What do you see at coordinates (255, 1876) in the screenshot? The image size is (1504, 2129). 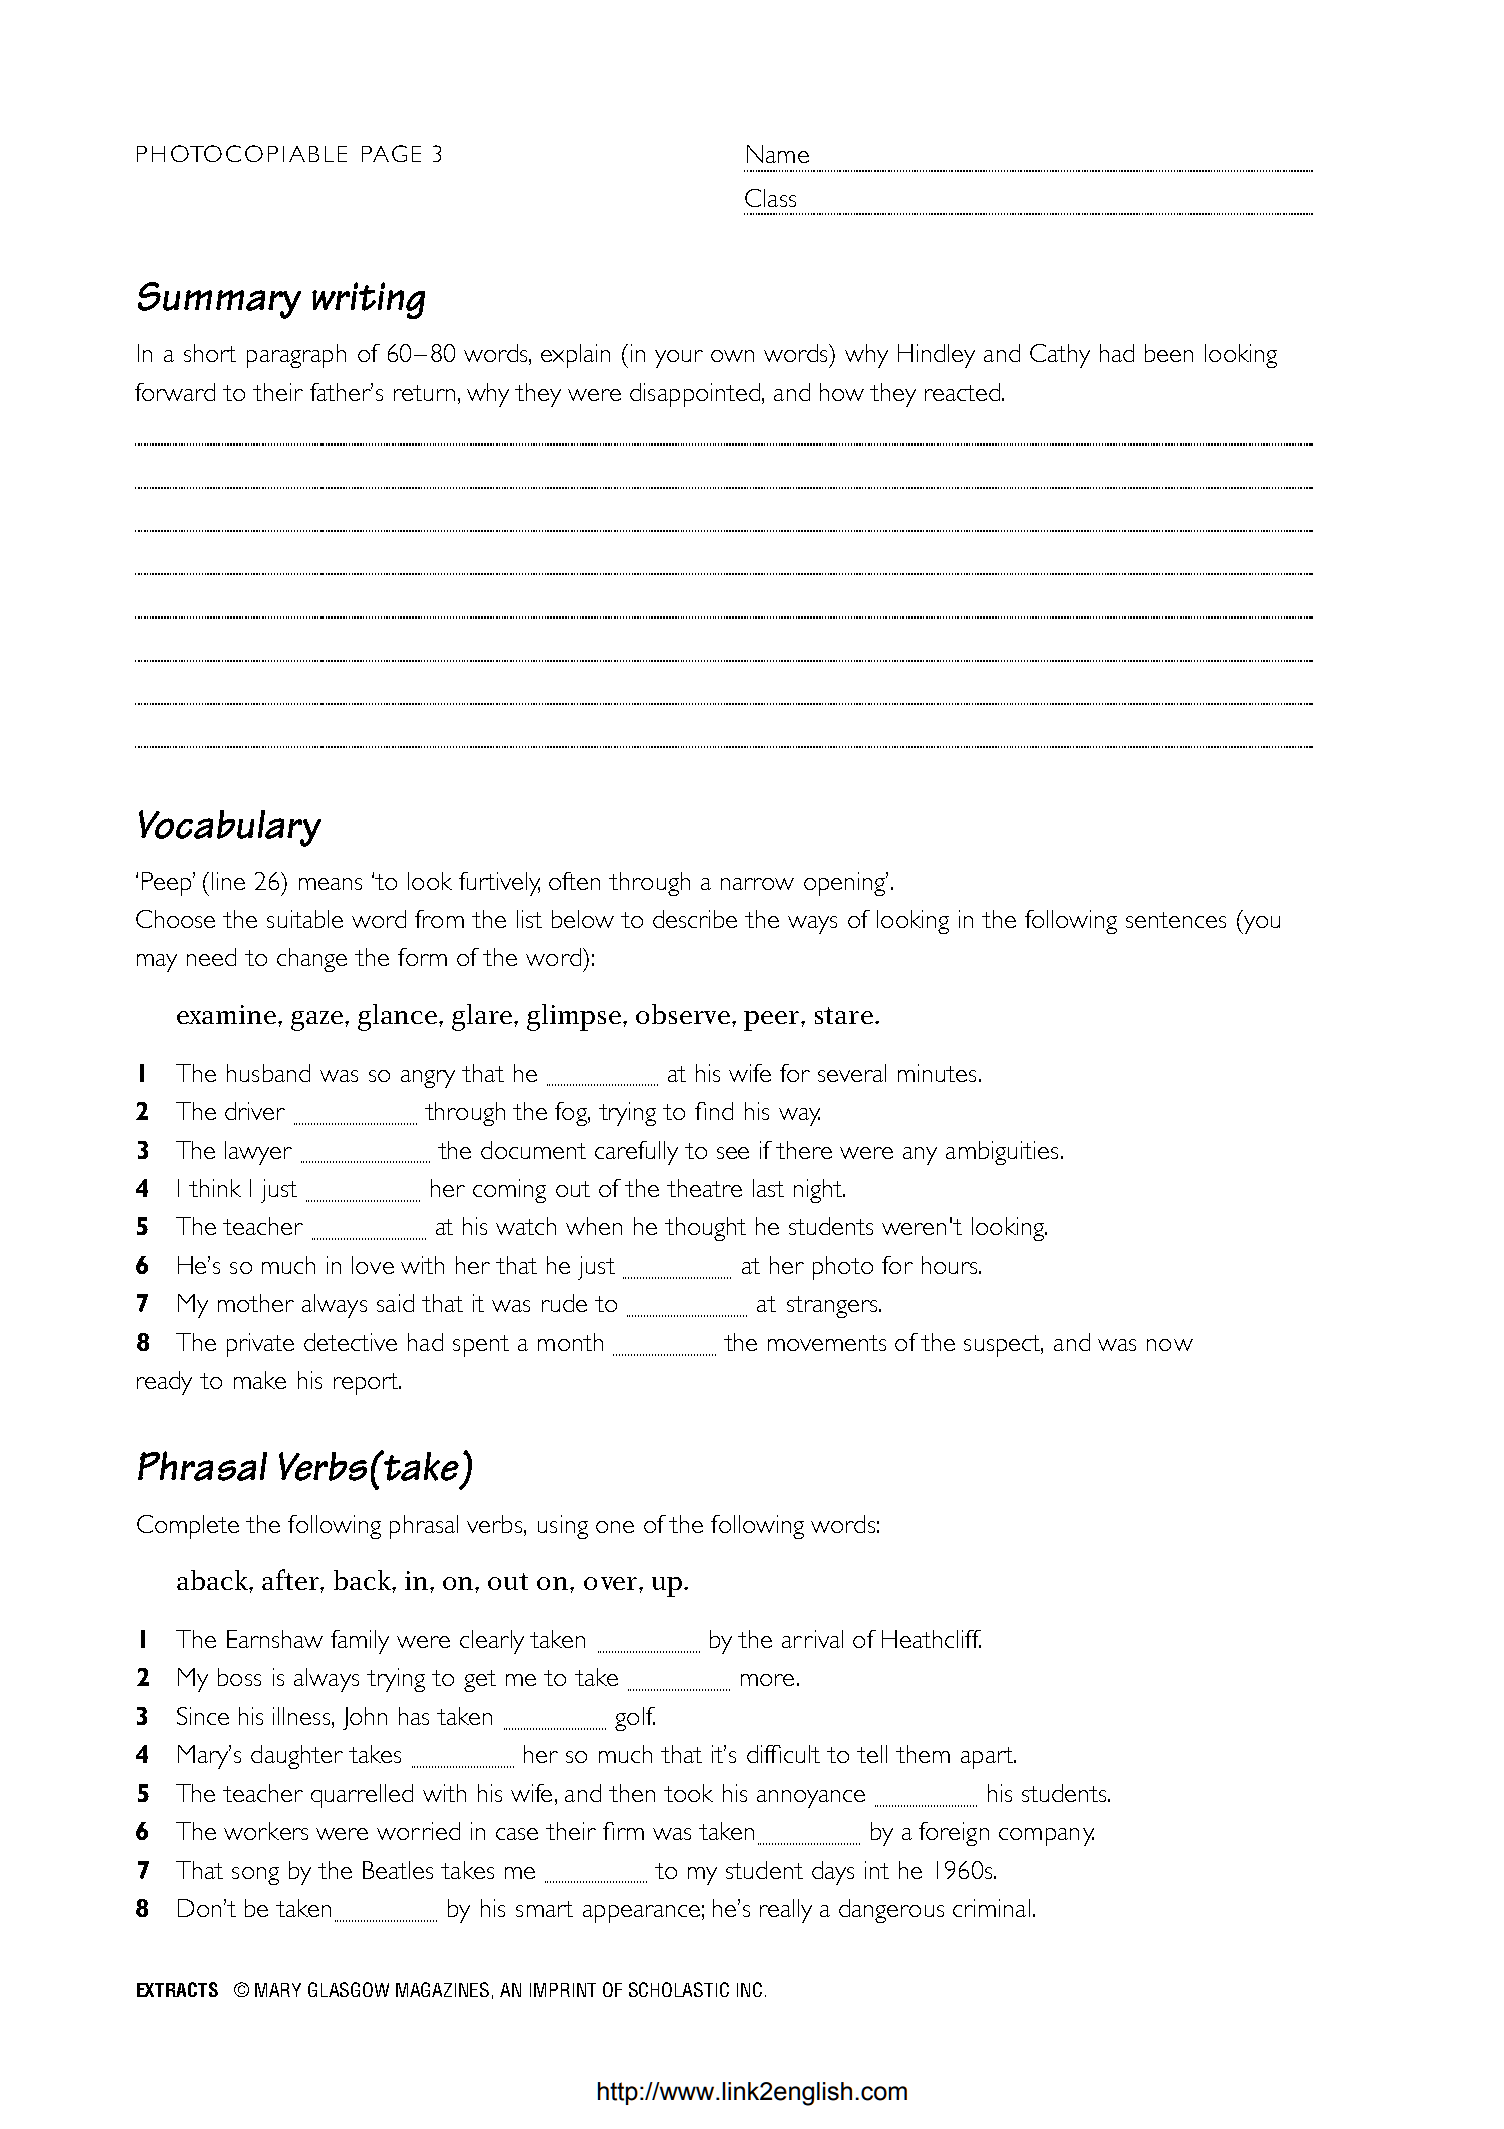 I see `song` at bounding box center [255, 1876].
